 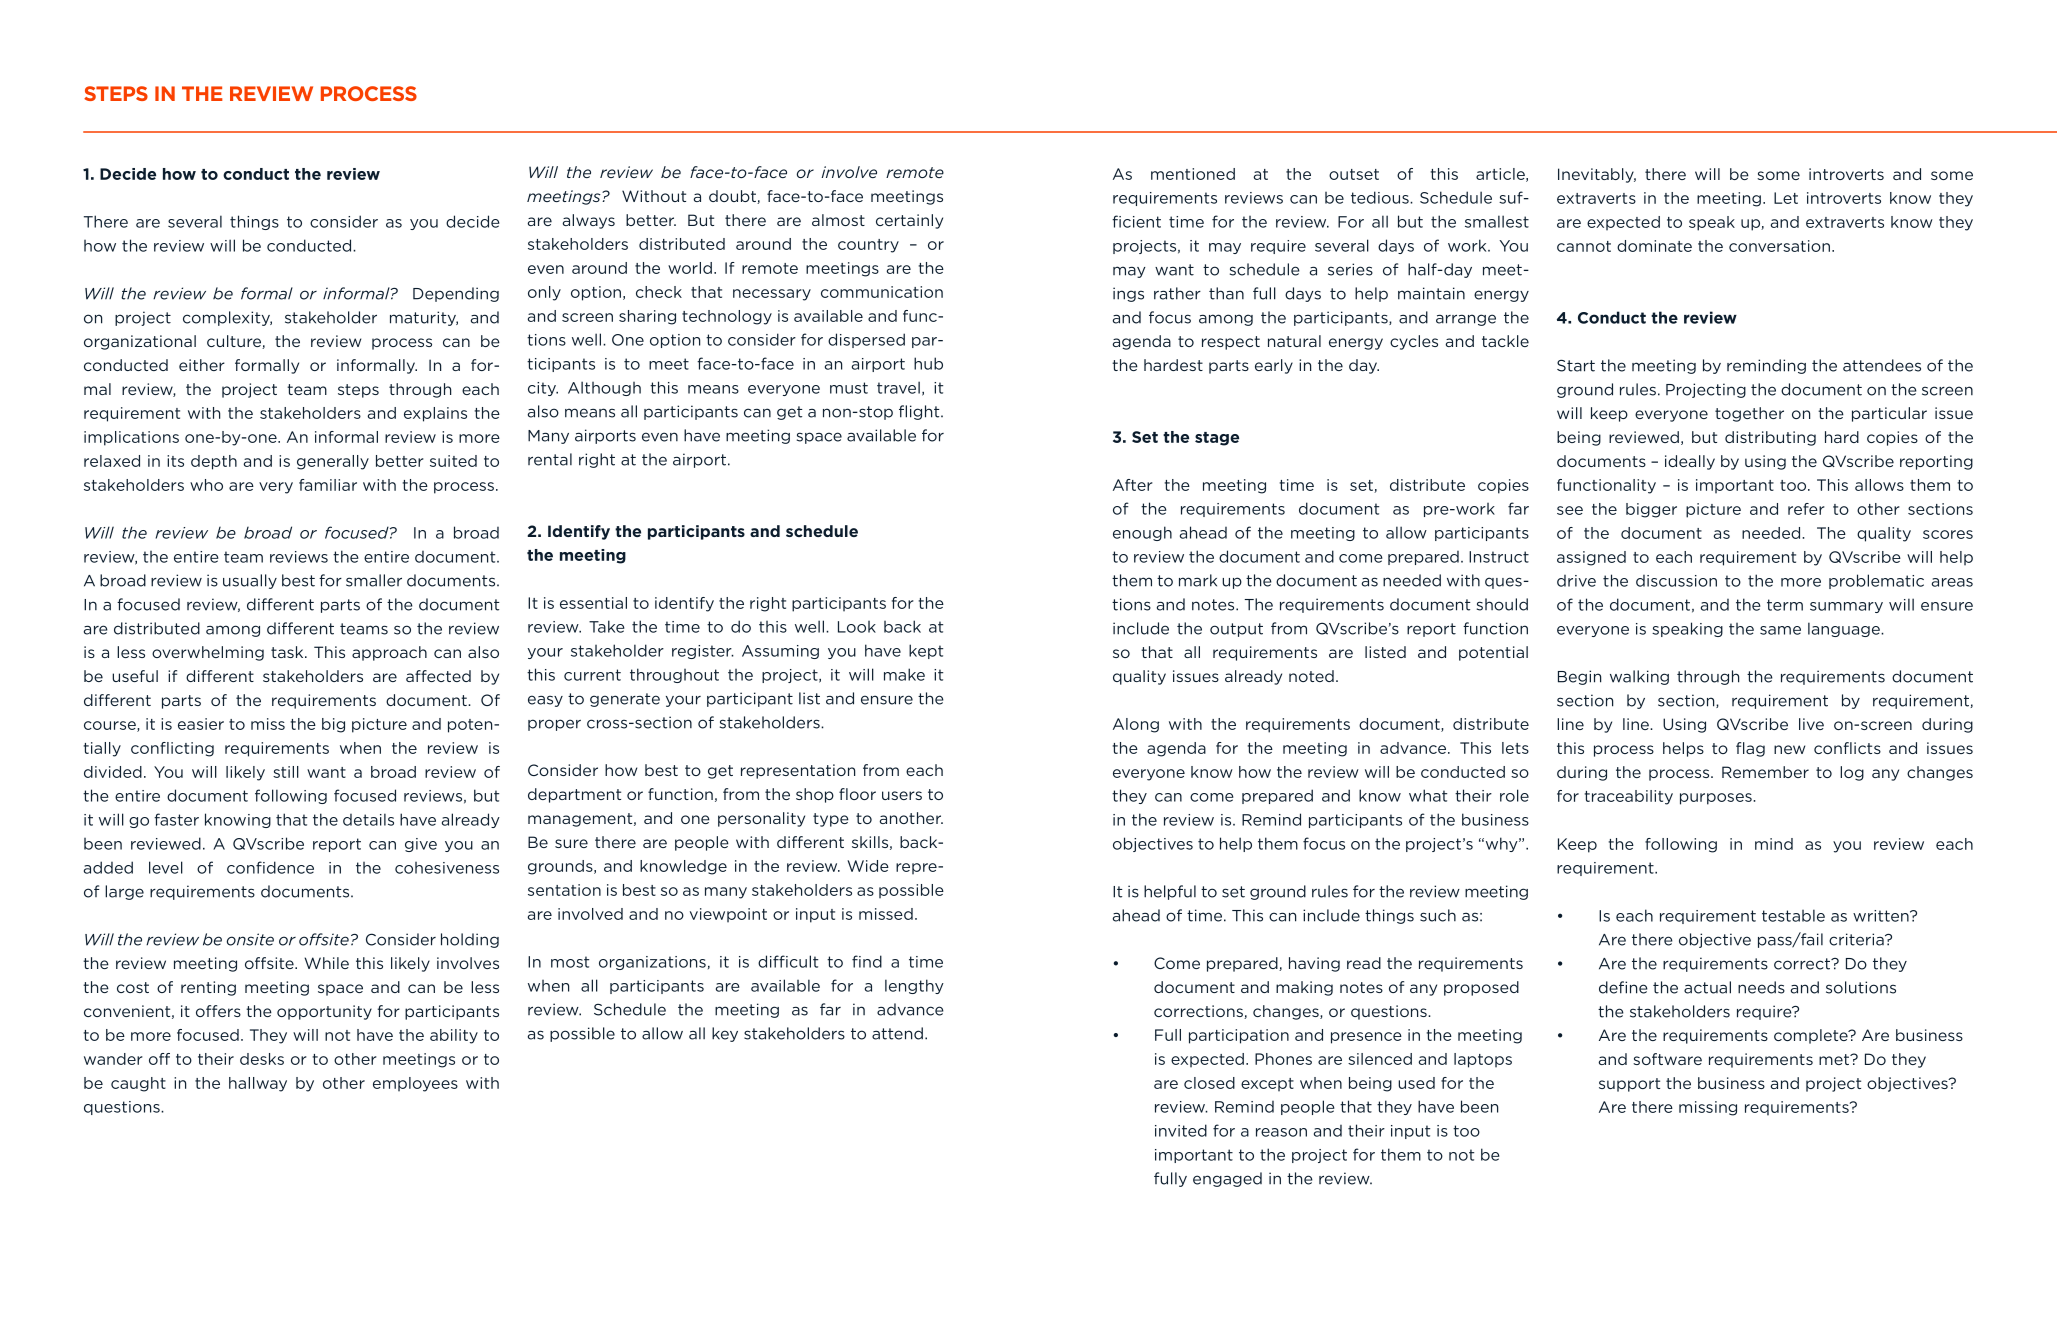 What do you see at coordinates (588, 221) in the screenshot?
I see `always` at bounding box center [588, 221].
